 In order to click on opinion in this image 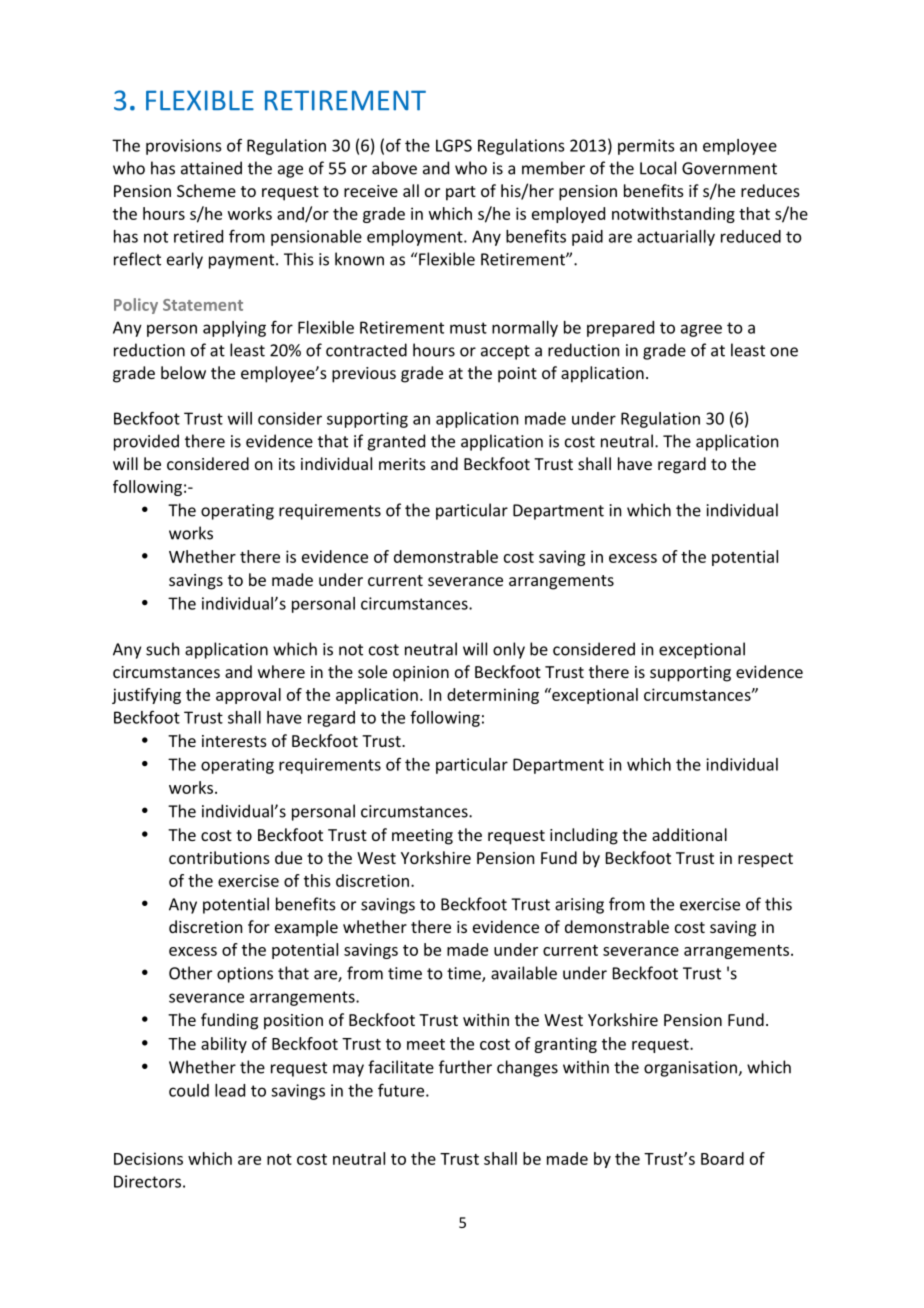, I will do `click(421, 674)`.
